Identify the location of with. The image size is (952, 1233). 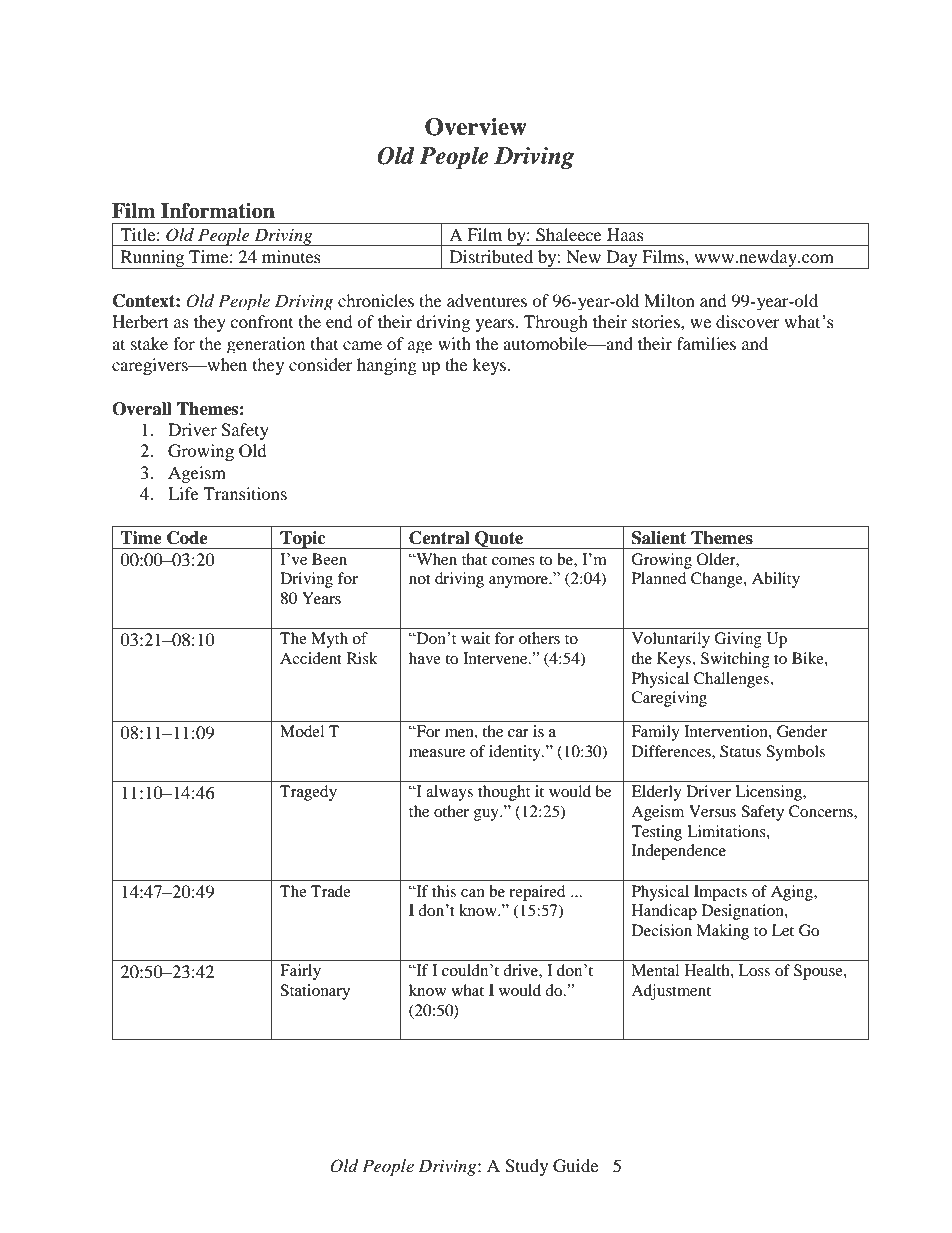
(454, 343).
